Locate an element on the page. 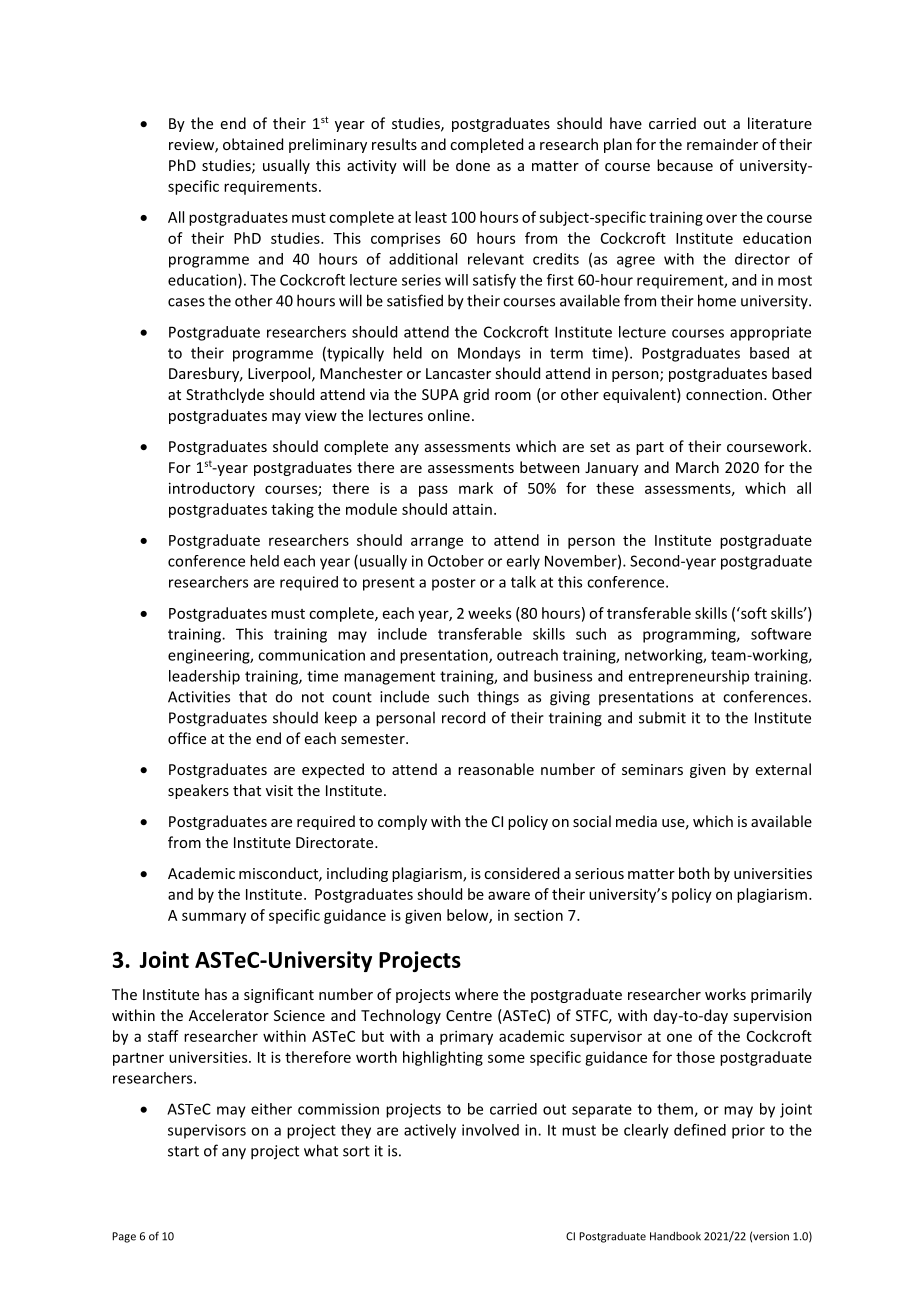 Image resolution: width=924 pixels, height=1309 pixels. done is located at coordinates (473, 165).
